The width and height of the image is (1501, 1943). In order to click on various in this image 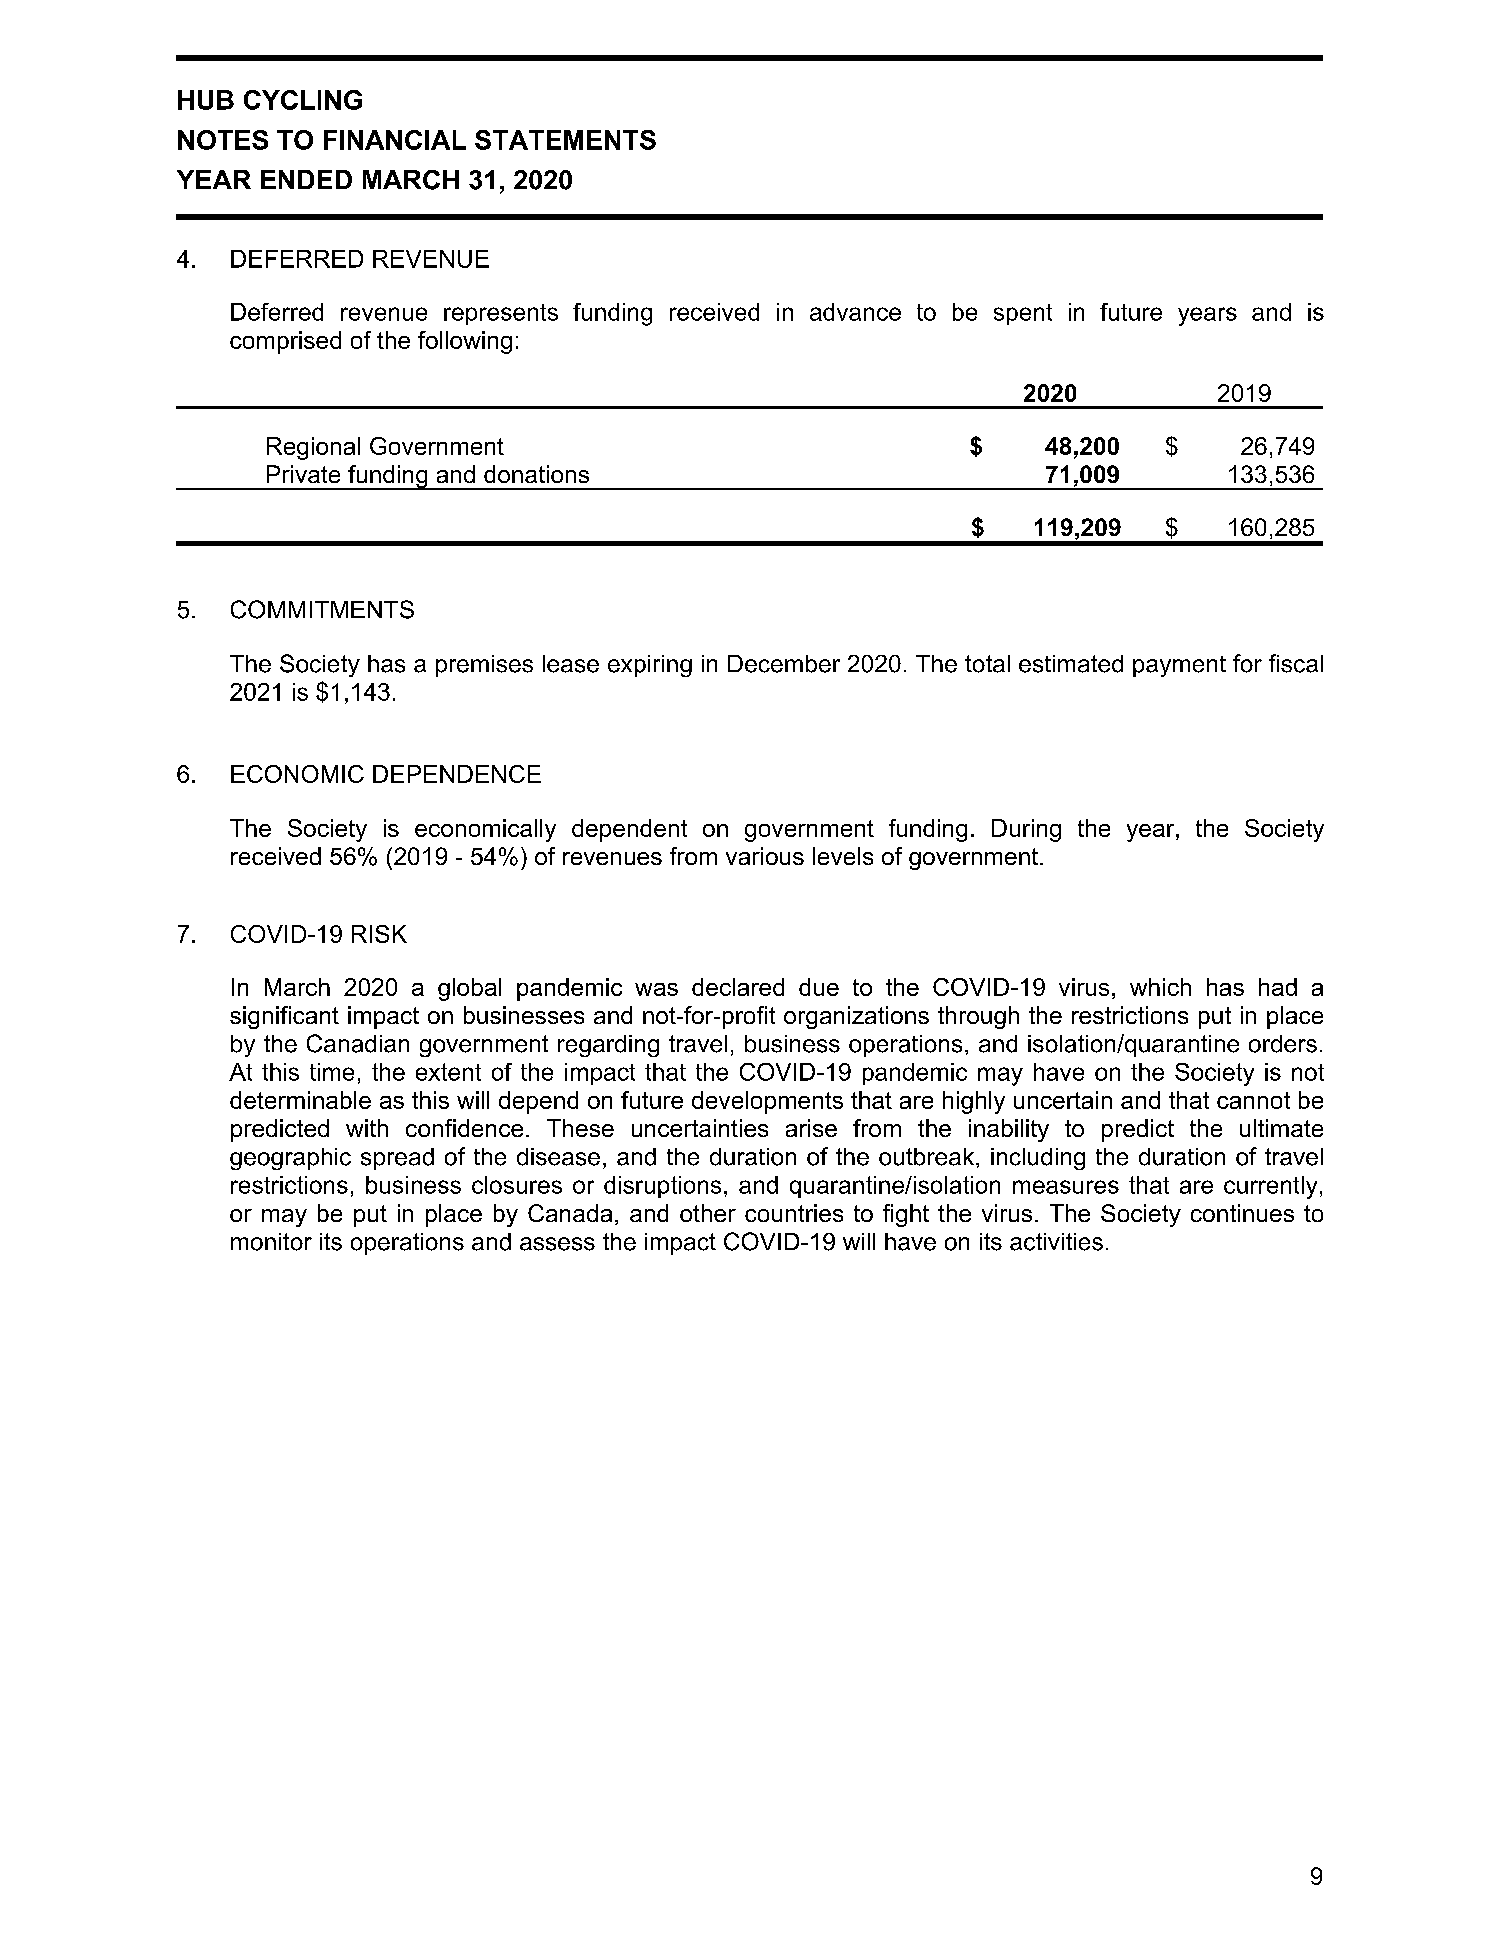, I will do `click(765, 856)`.
